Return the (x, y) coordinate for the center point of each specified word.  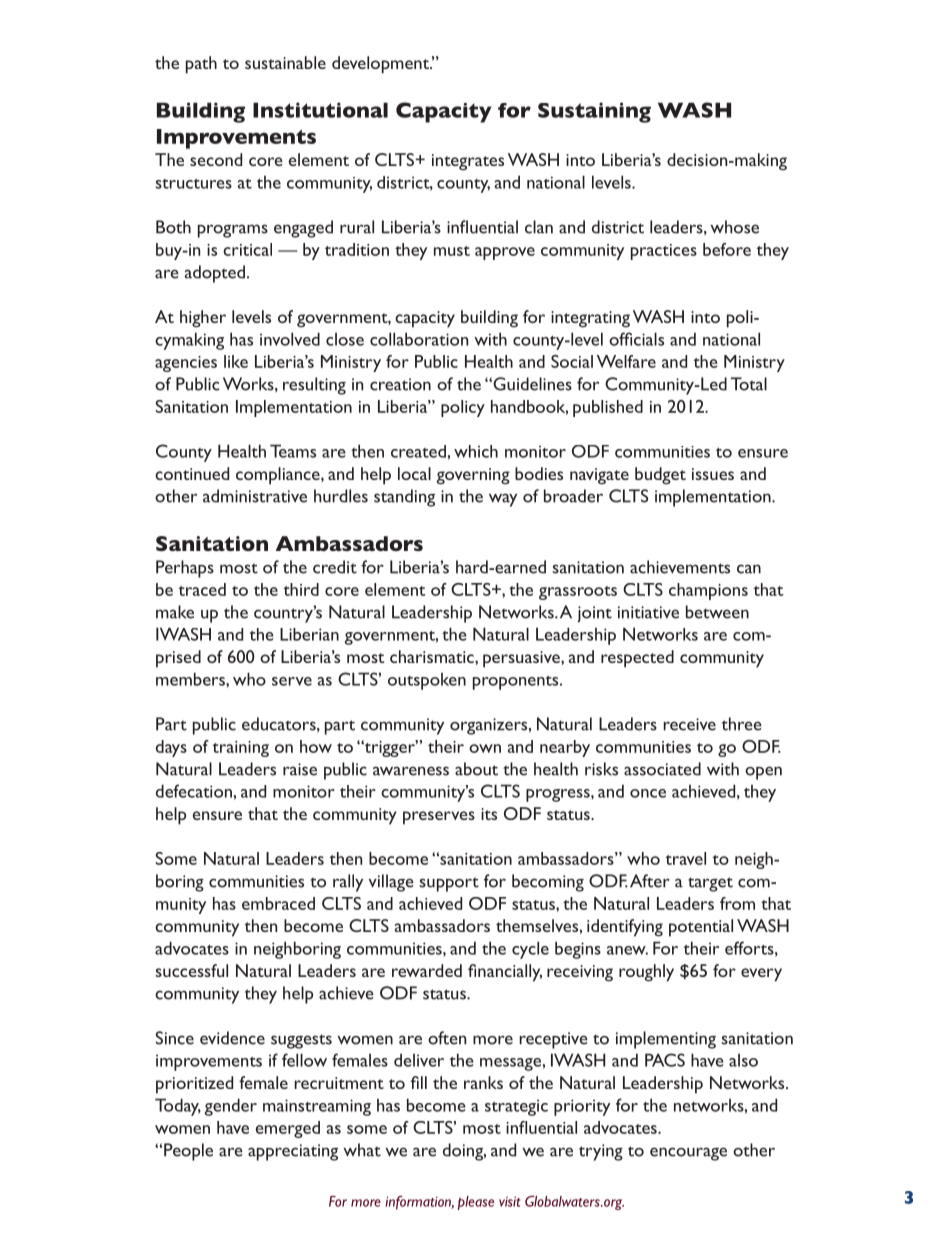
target (710, 884)
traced (202, 589)
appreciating (293, 1152)
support (449, 884)
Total (749, 384)
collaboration (419, 339)
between (717, 612)
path (201, 65)
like (236, 361)
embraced (278, 903)
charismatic (433, 656)
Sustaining (594, 112)
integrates (468, 162)
